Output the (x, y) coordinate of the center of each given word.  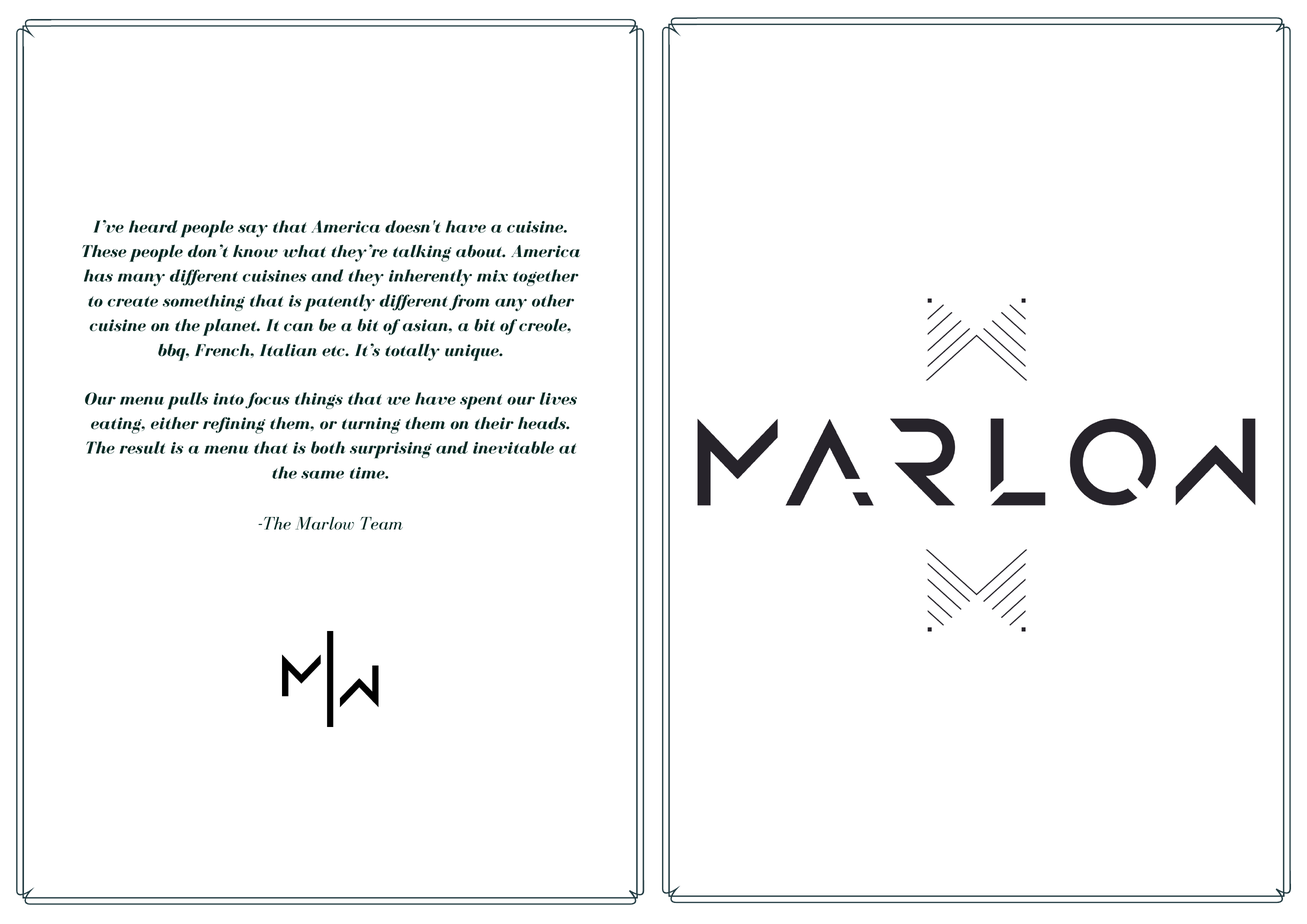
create (132, 301)
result (142, 447)
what (304, 251)
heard (153, 226)
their (494, 423)
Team (381, 523)
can (298, 327)
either (175, 423)
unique (473, 352)
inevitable (513, 447)
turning (371, 425)
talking (422, 253)
